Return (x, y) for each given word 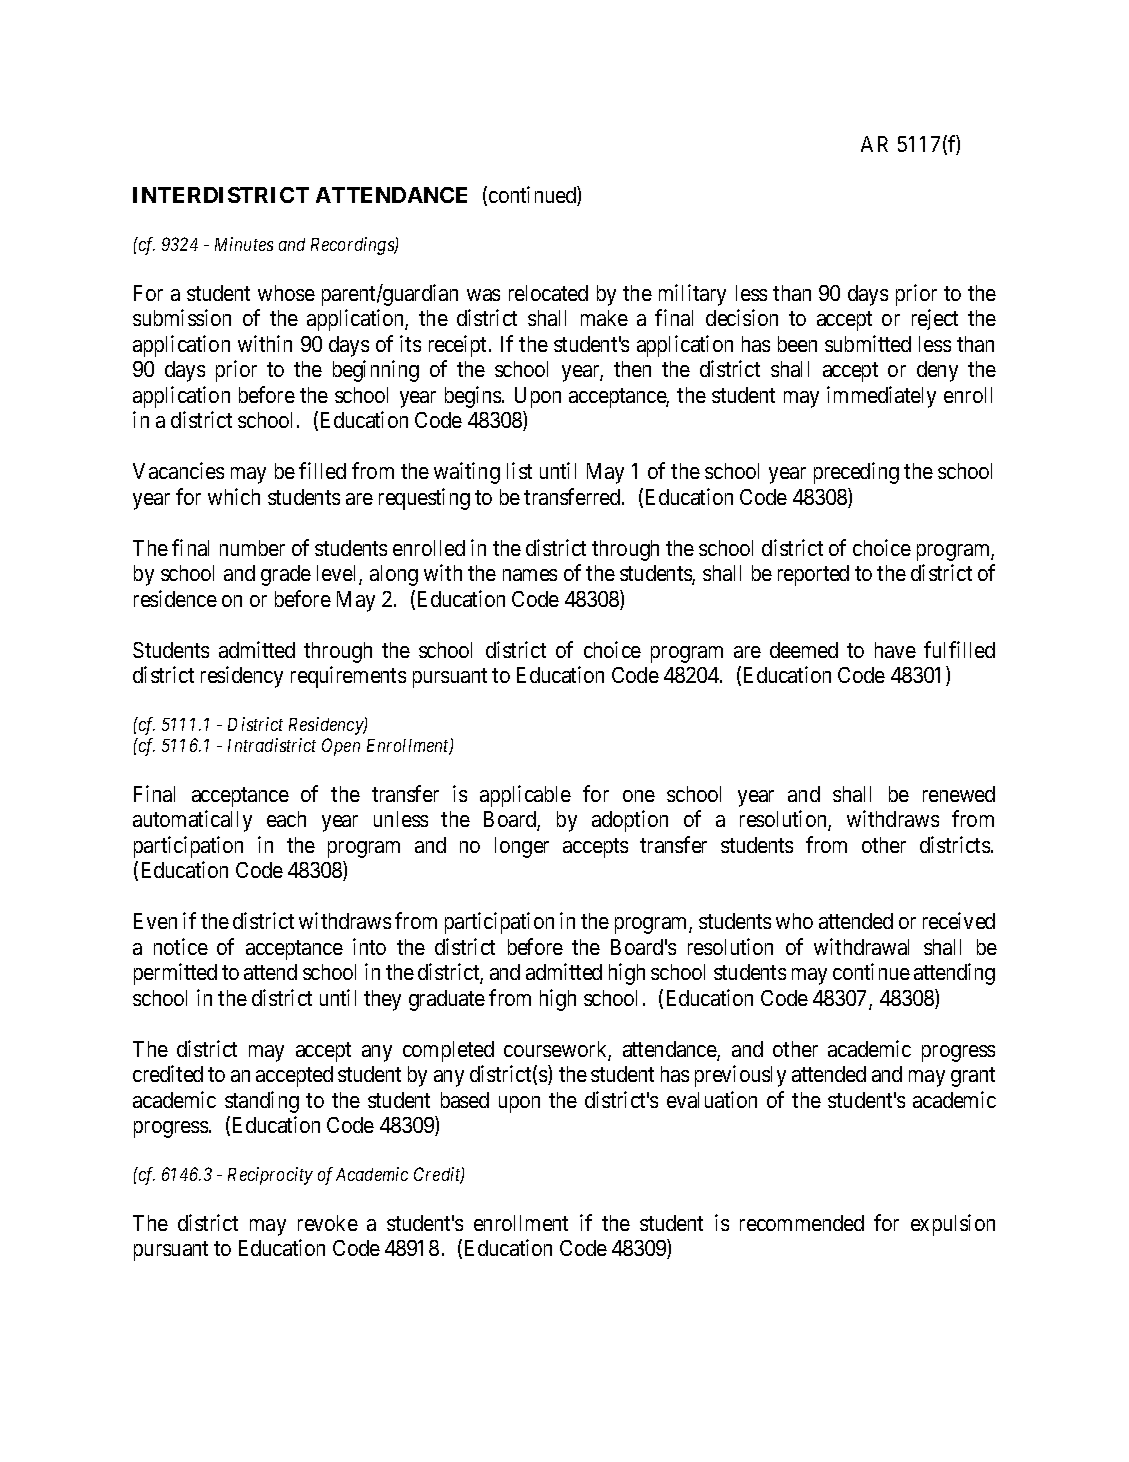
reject (935, 319)
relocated (548, 293)
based (465, 1100)
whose (286, 293)
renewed (959, 794)
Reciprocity (270, 1176)
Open (341, 747)
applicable (525, 796)
